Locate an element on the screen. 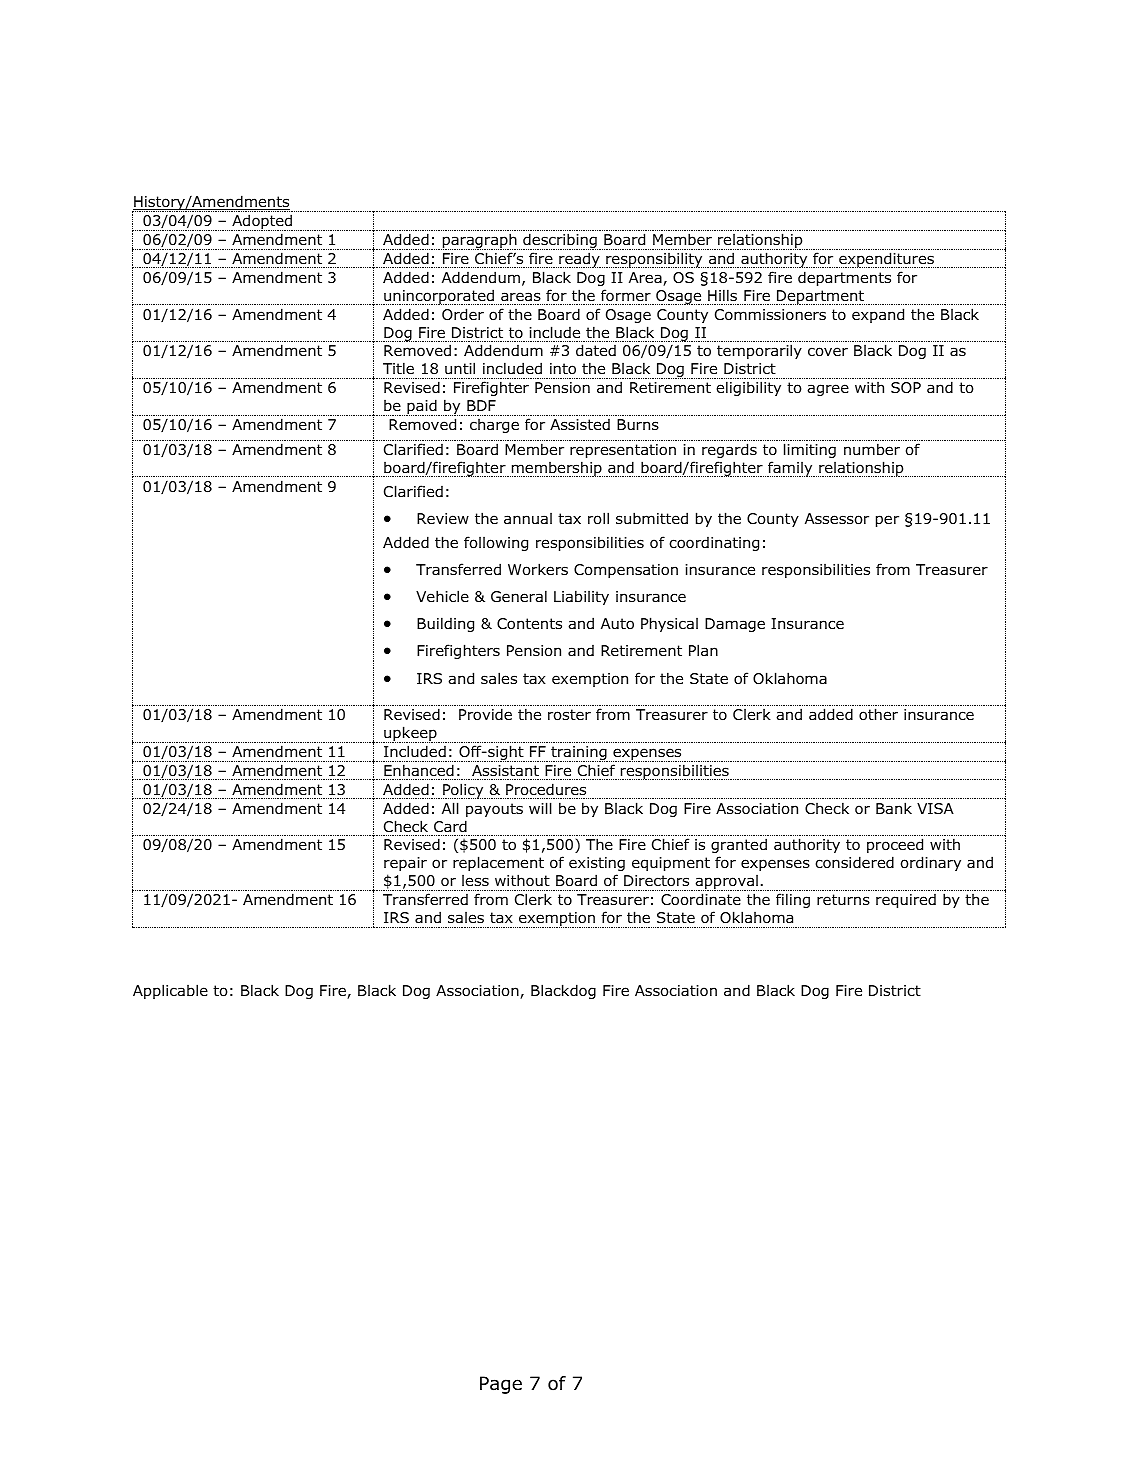 The image size is (1128, 1460). Coordinate is located at coordinates (701, 899).
